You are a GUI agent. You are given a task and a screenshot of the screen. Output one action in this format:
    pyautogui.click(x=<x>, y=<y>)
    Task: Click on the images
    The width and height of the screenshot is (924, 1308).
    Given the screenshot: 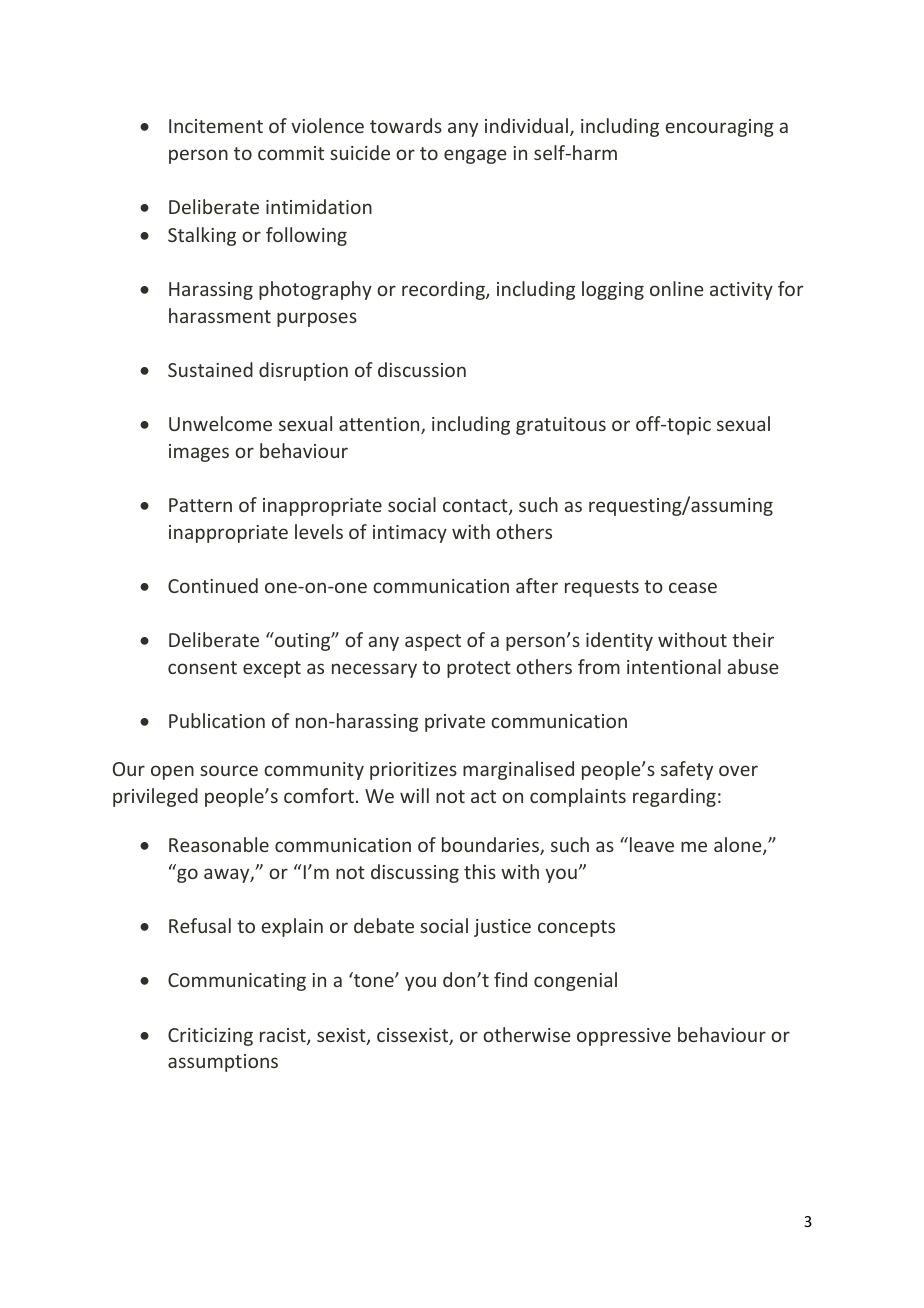 What is the action you would take?
    pyautogui.click(x=199, y=453)
